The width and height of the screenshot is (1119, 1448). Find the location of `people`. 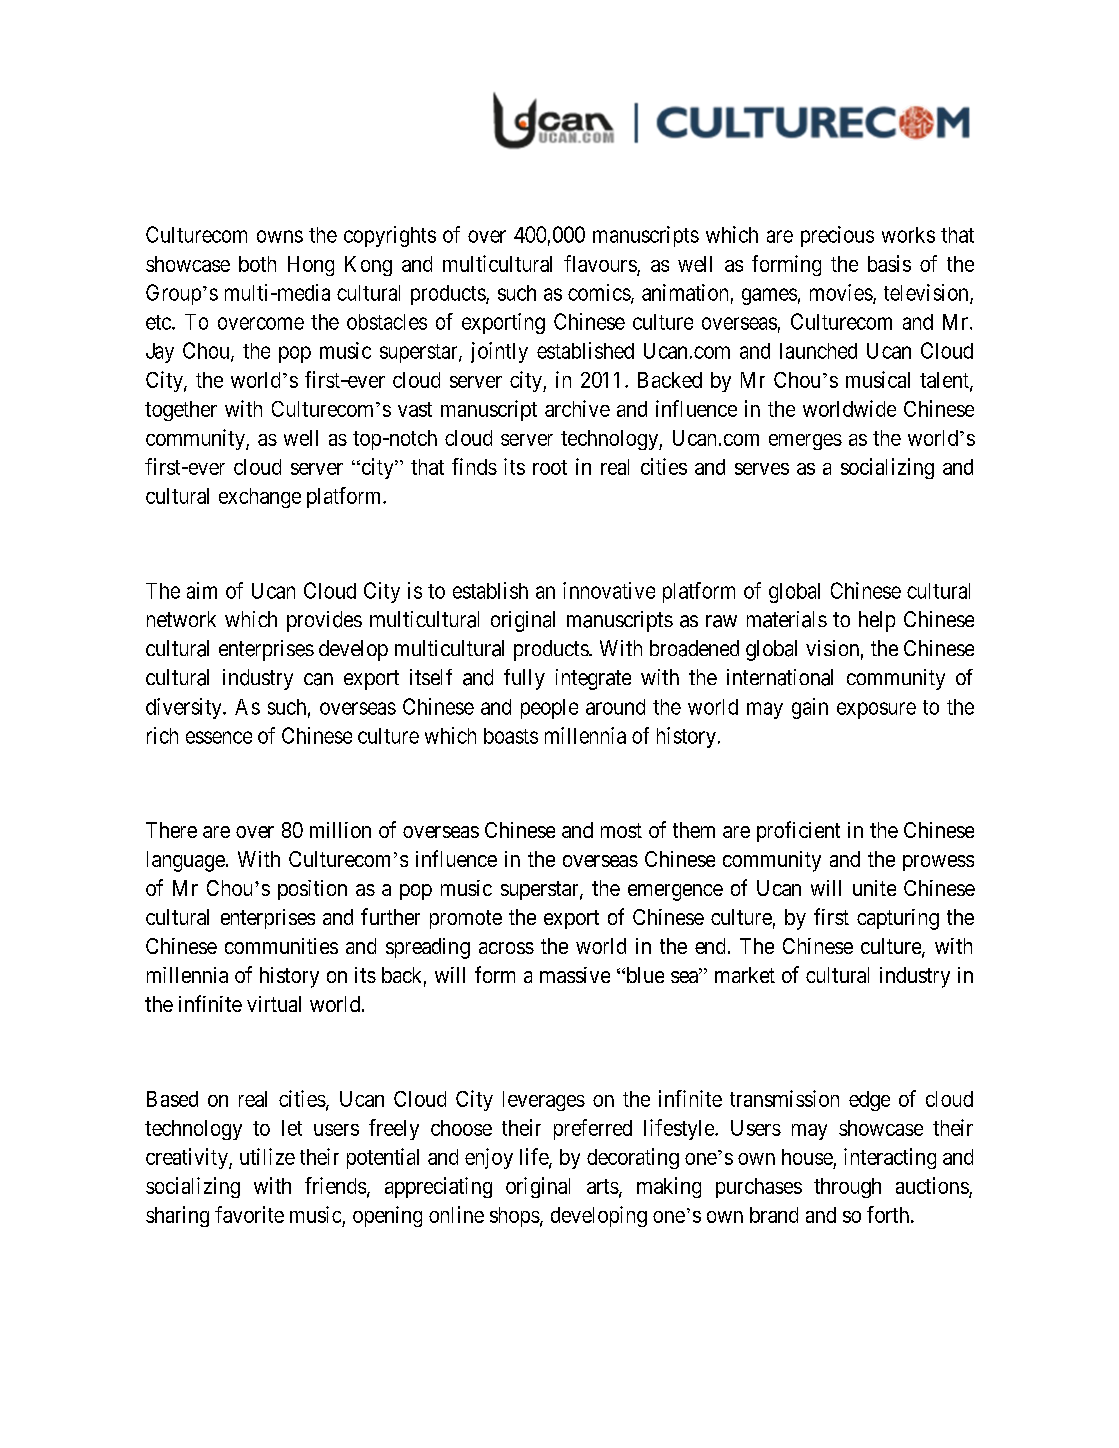

people is located at coordinates (549, 709).
